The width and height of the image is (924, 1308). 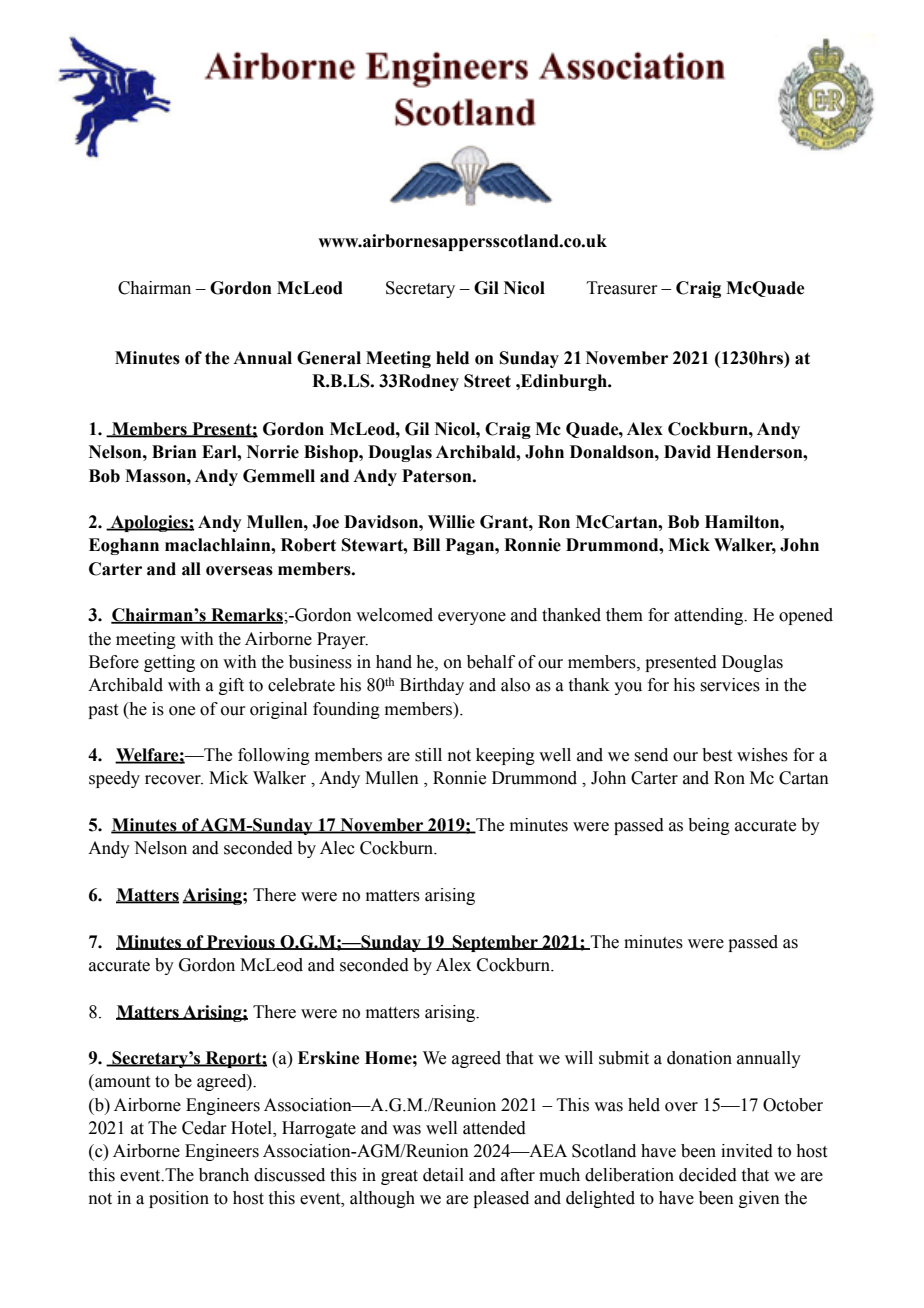 I want to click on donation, so click(x=699, y=1058).
